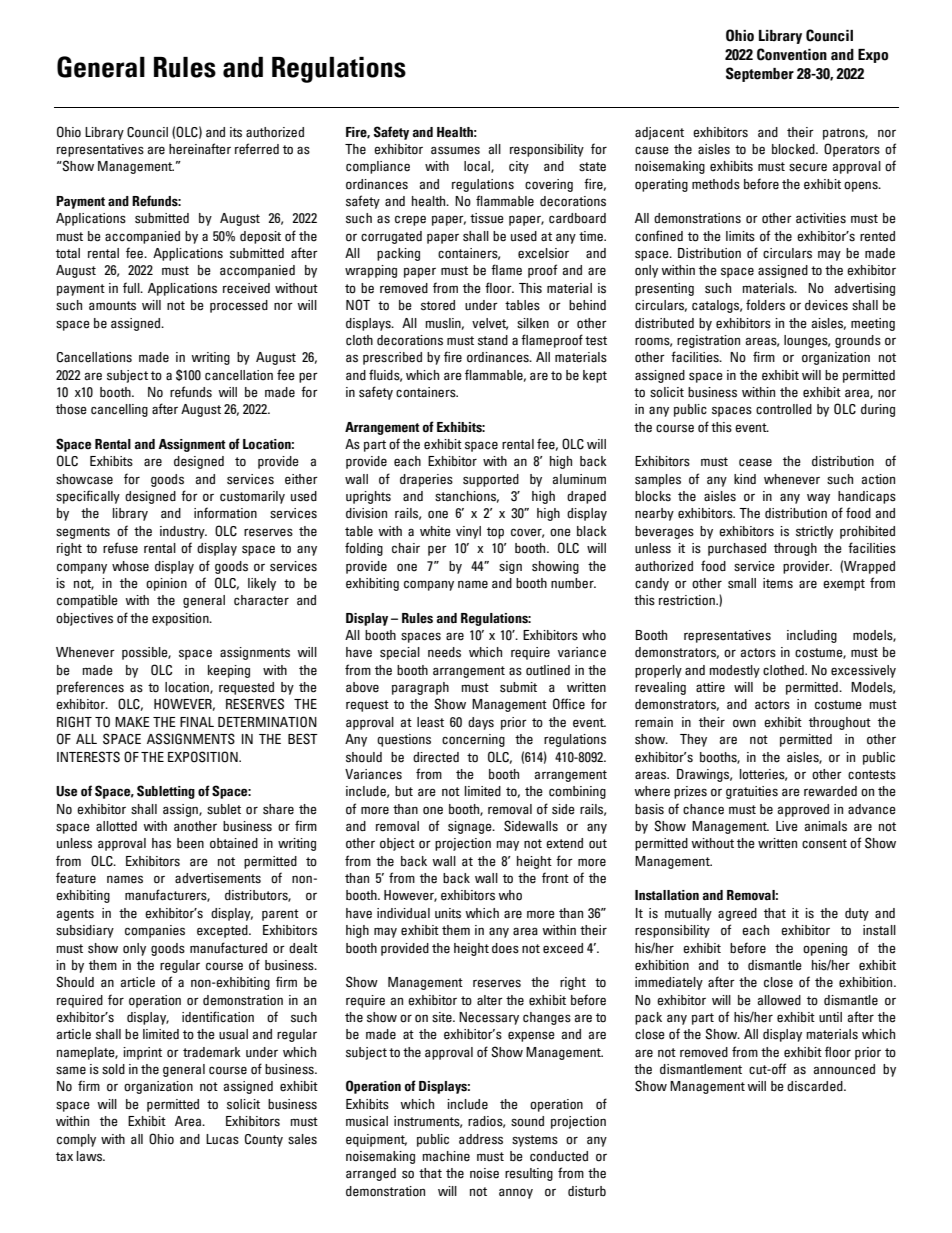 The image size is (952, 1233). I want to click on approved, so click(803, 810).
